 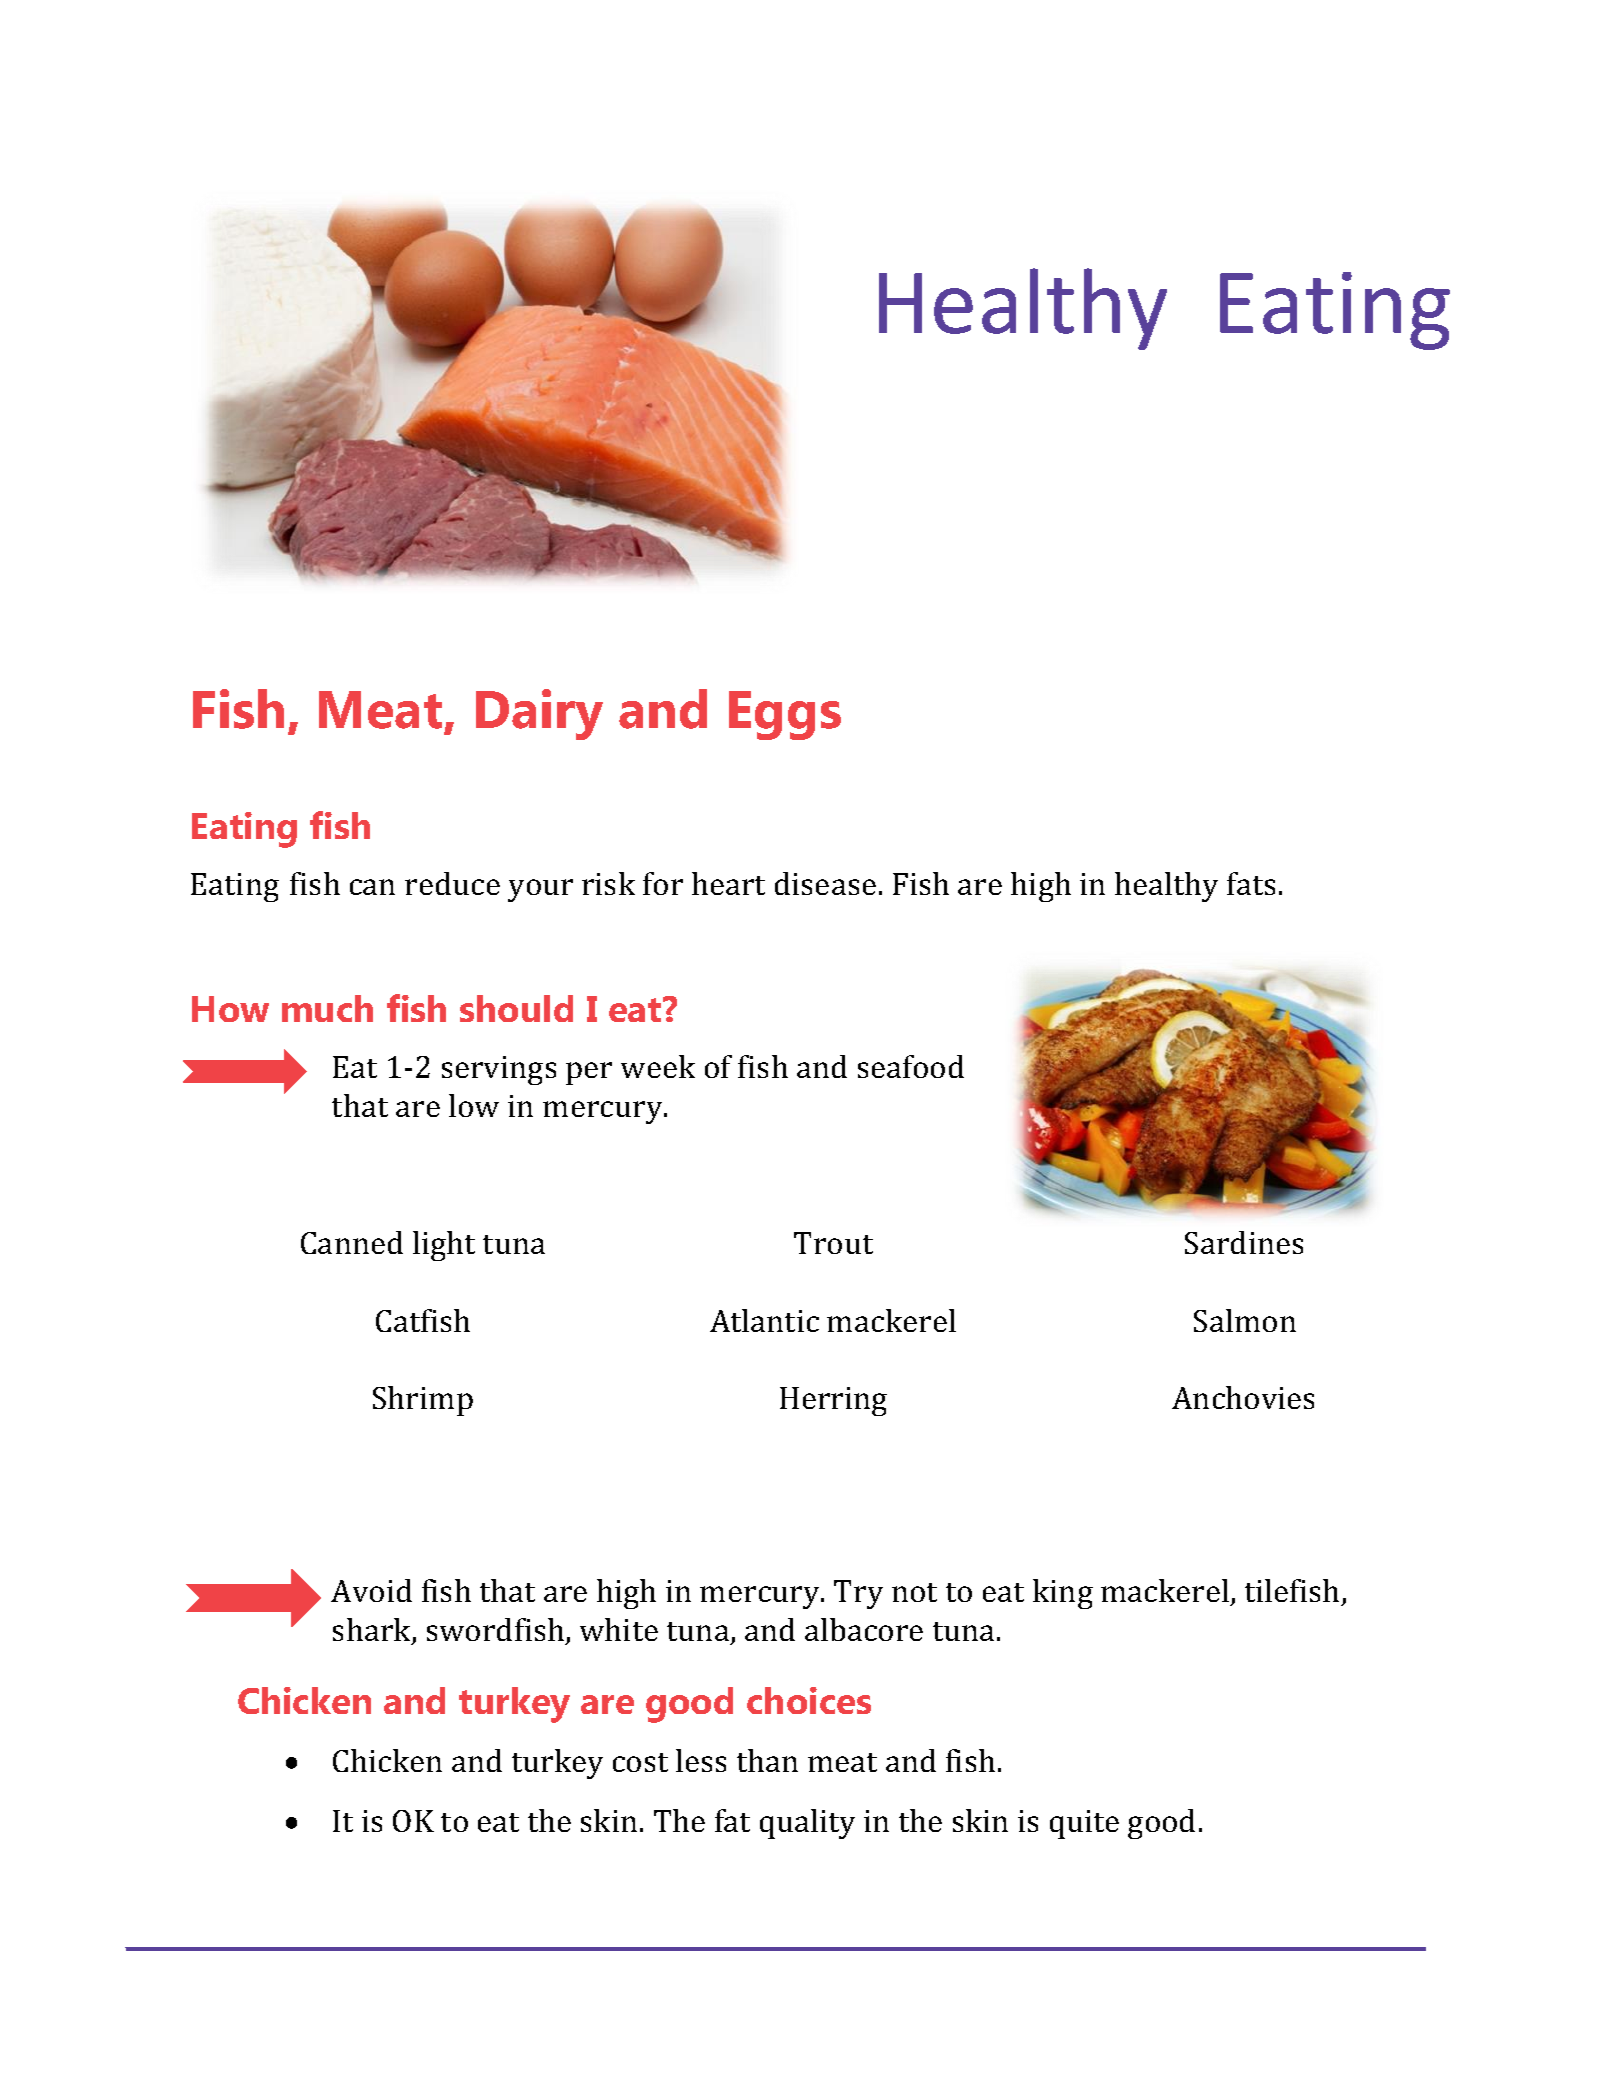 What do you see at coordinates (785, 715) in the screenshot?
I see `Eggs` at bounding box center [785, 715].
